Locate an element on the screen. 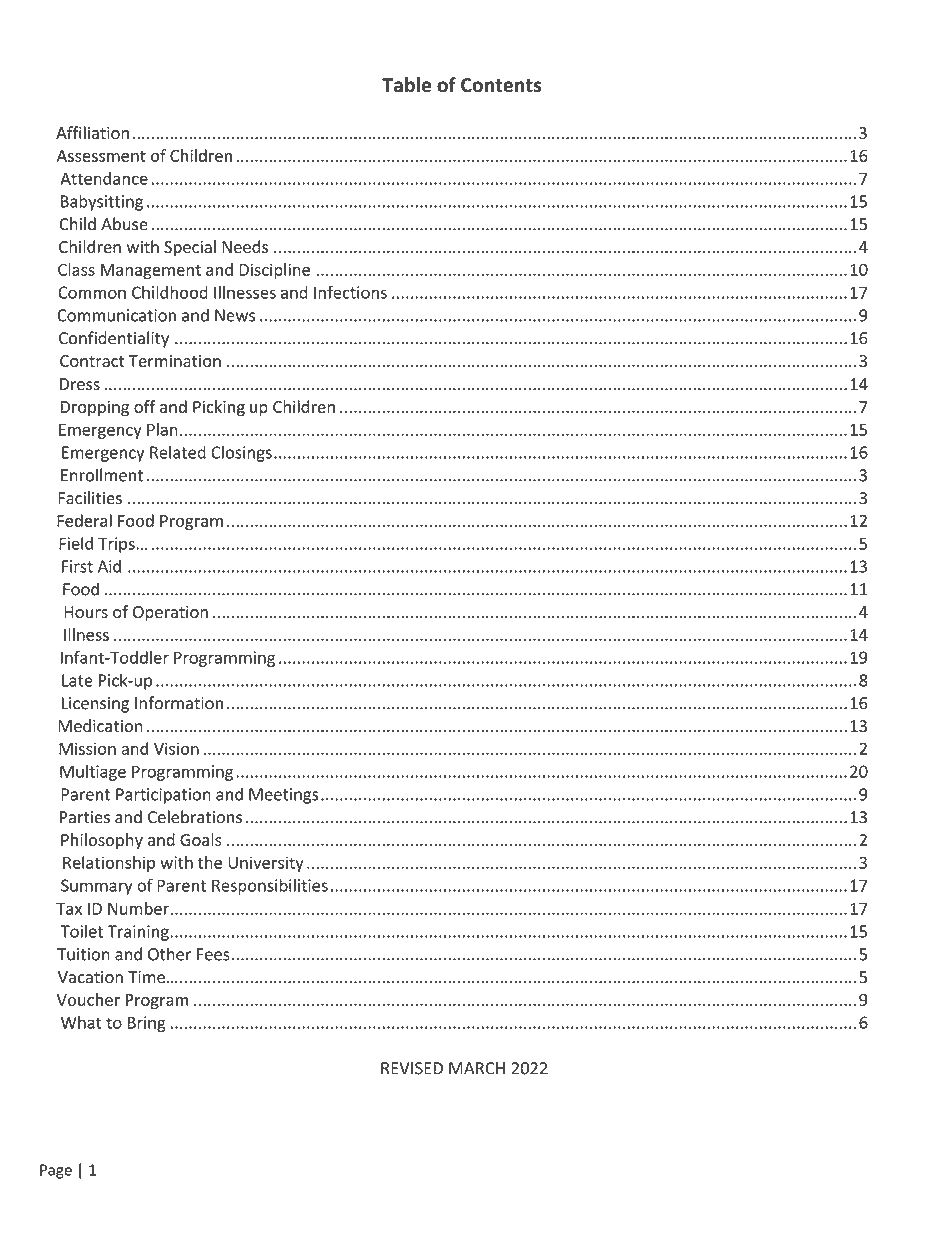 Image resolution: width=952 pixels, height=1233 pixels. Table is located at coordinates (406, 84).
